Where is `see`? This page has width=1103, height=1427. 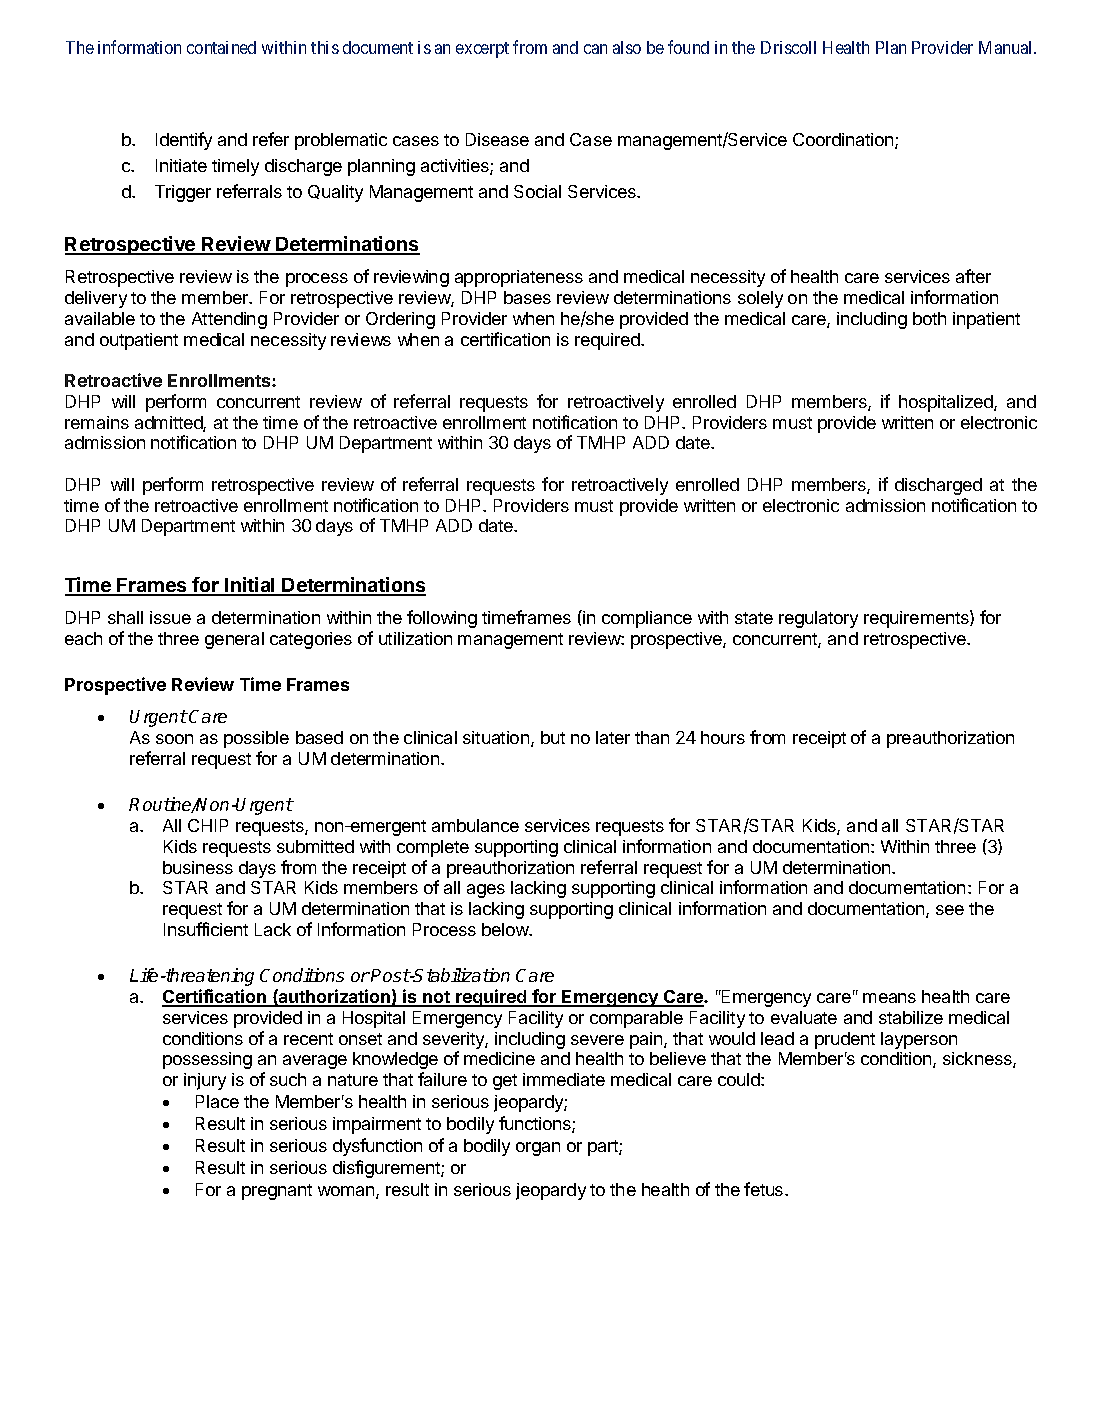
see is located at coordinates (950, 910).
